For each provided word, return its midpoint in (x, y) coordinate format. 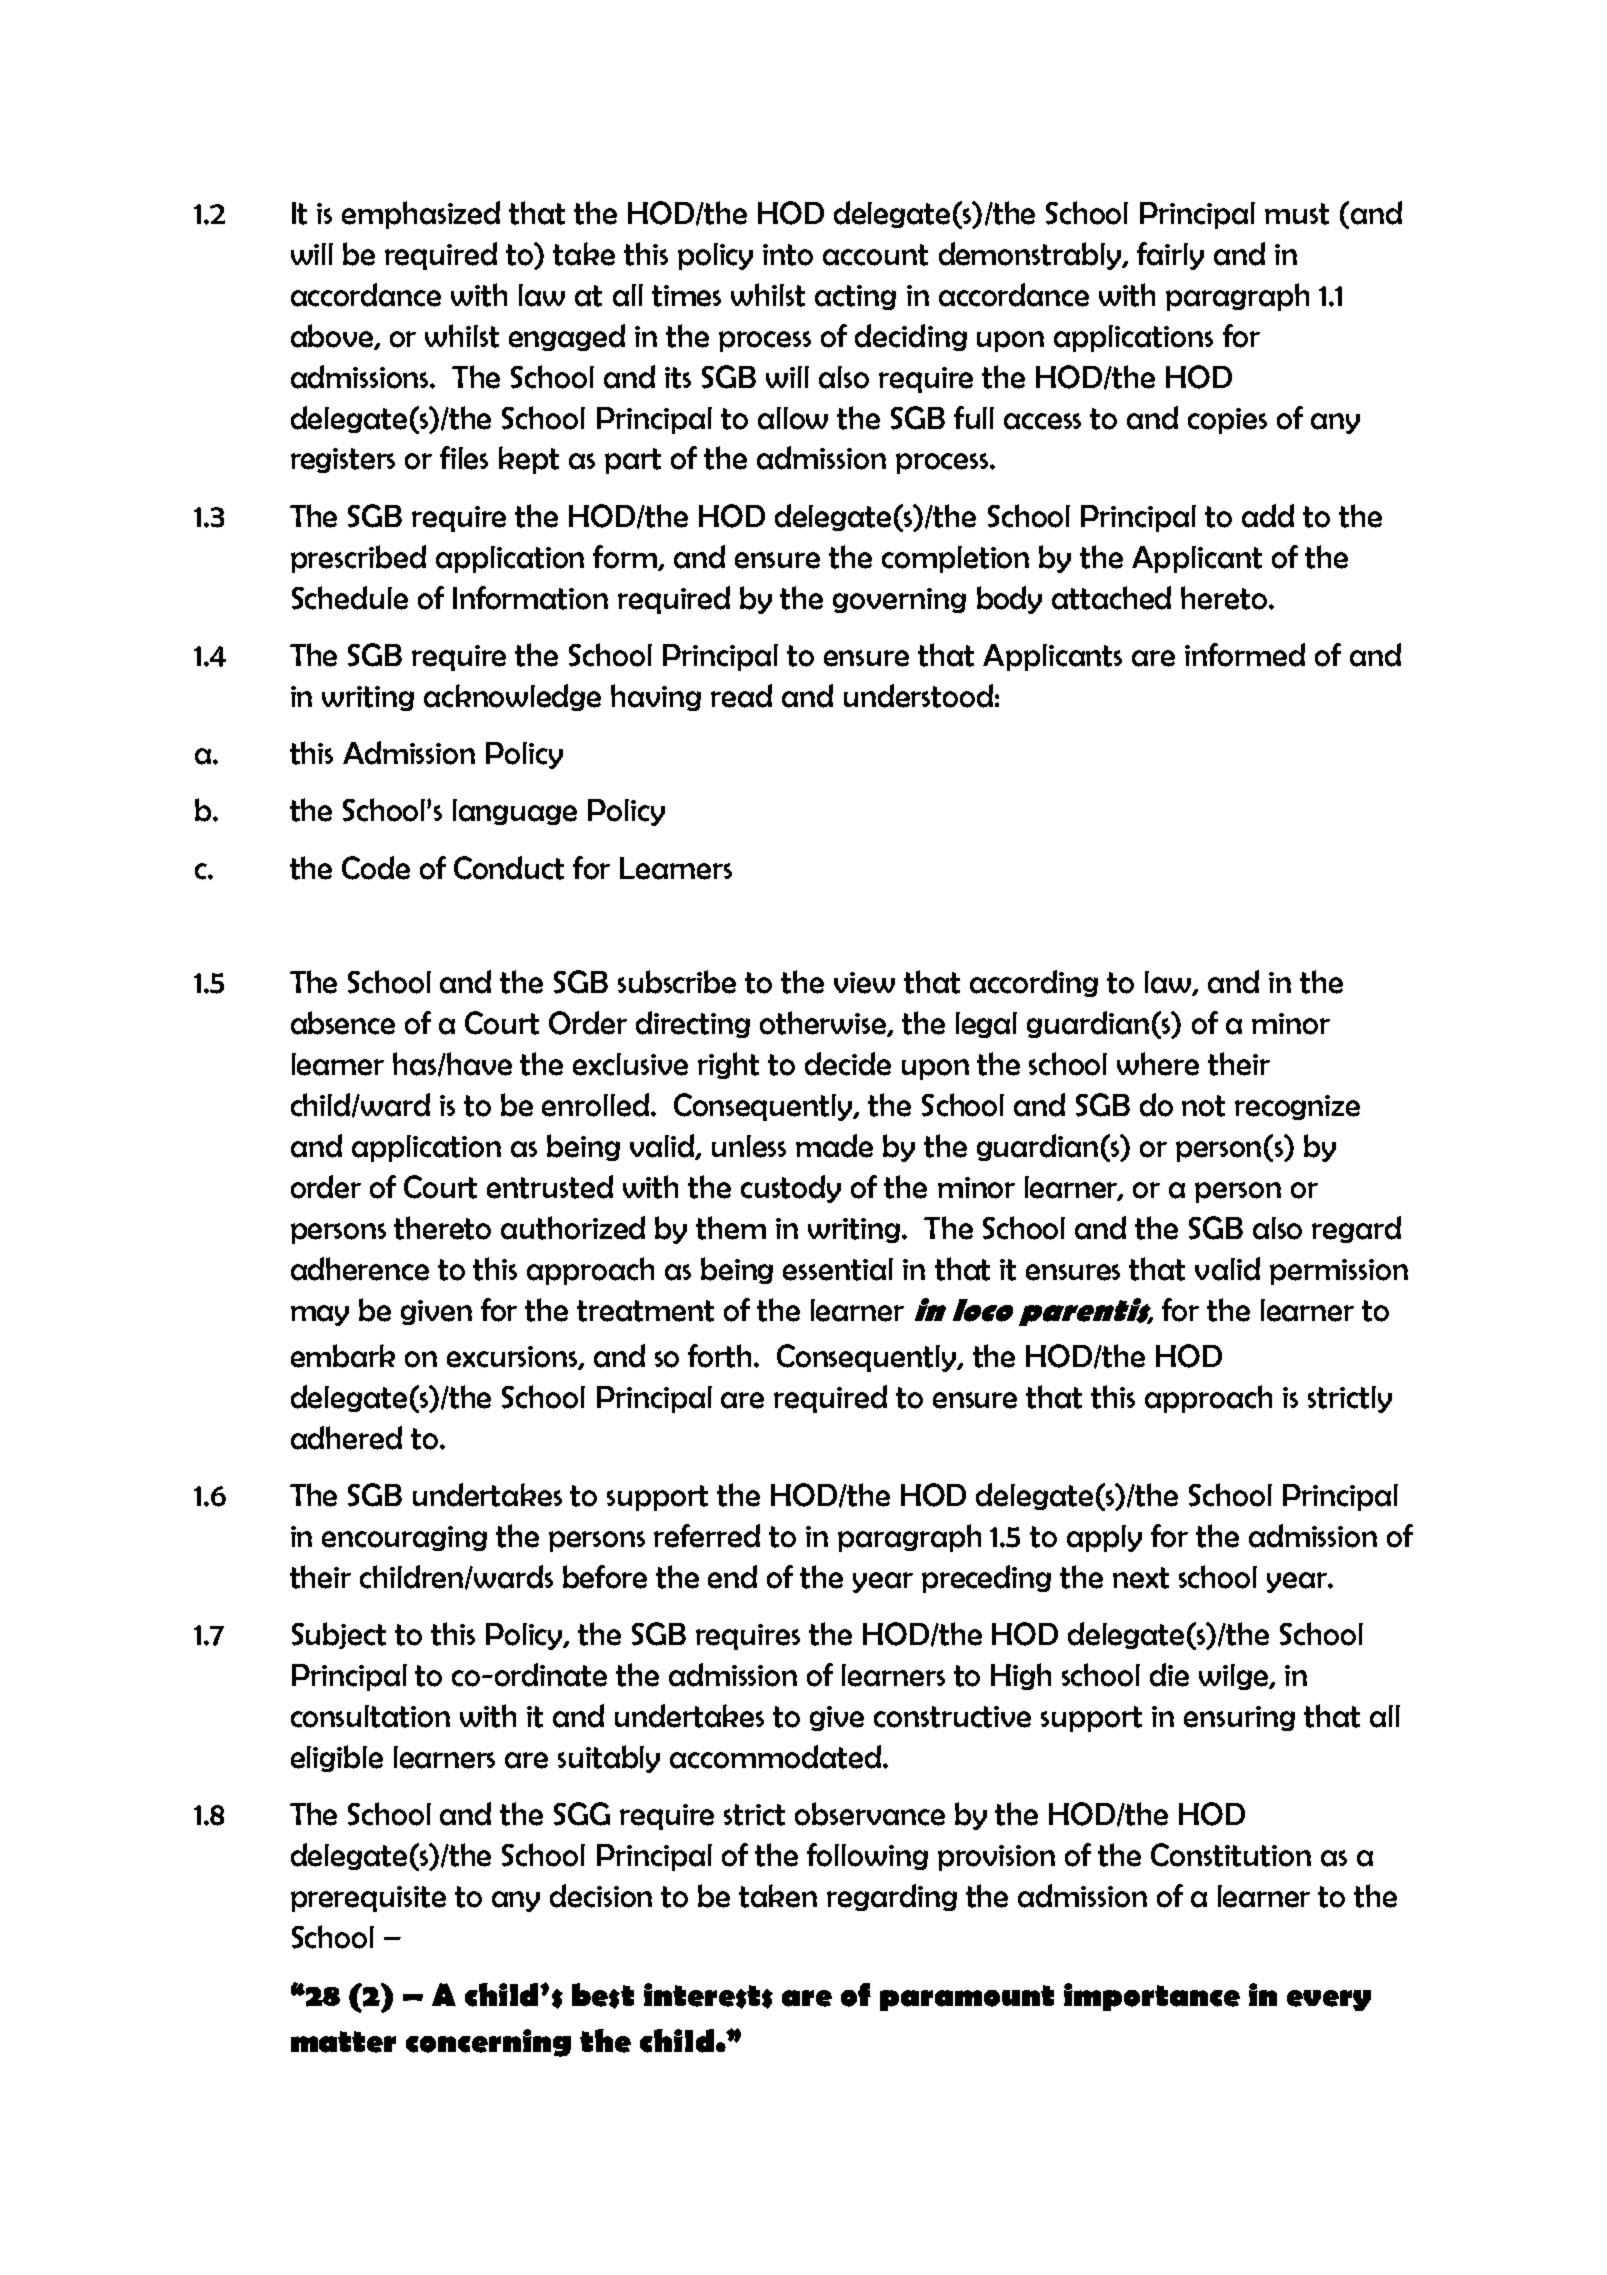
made (834, 1146)
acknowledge (512, 697)
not (1203, 1106)
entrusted (550, 1187)
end (732, 1577)
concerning (488, 2043)
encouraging (404, 1538)
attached (1111, 598)
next (1141, 1578)
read (741, 696)
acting (855, 297)
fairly (1170, 256)
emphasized (421, 215)
